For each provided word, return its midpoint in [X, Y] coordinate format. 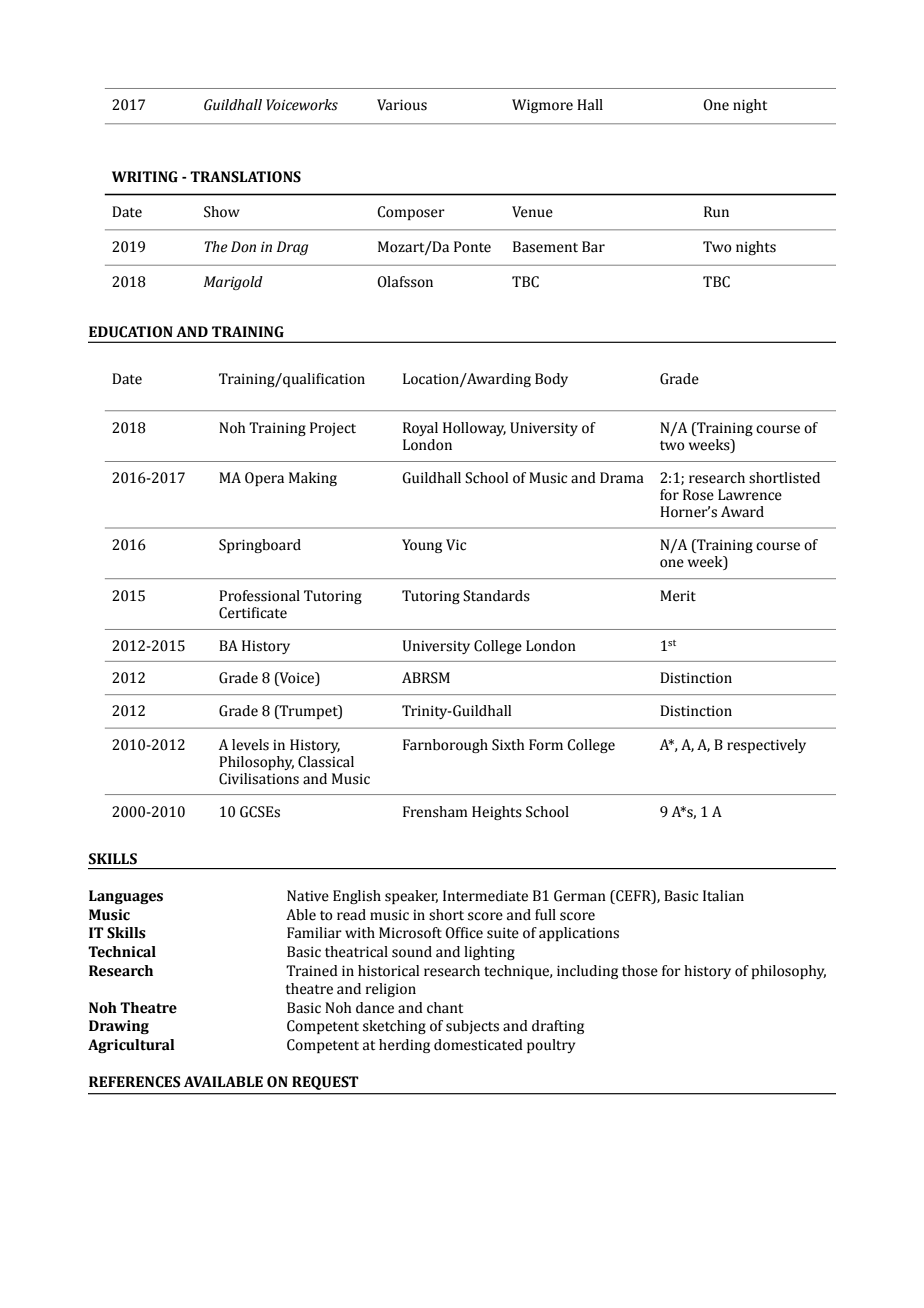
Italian [723, 896]
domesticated [478, 1045]
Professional [259, 596]
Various [402, 105]
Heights [497, 813]
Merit [678, 596]
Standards [496, 596]
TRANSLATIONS [245, 177]
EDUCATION [131, 332]
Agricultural [131, 1046]
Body [551, 380]
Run [716, 212]
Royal [420, 429]
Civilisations [259, 779]
